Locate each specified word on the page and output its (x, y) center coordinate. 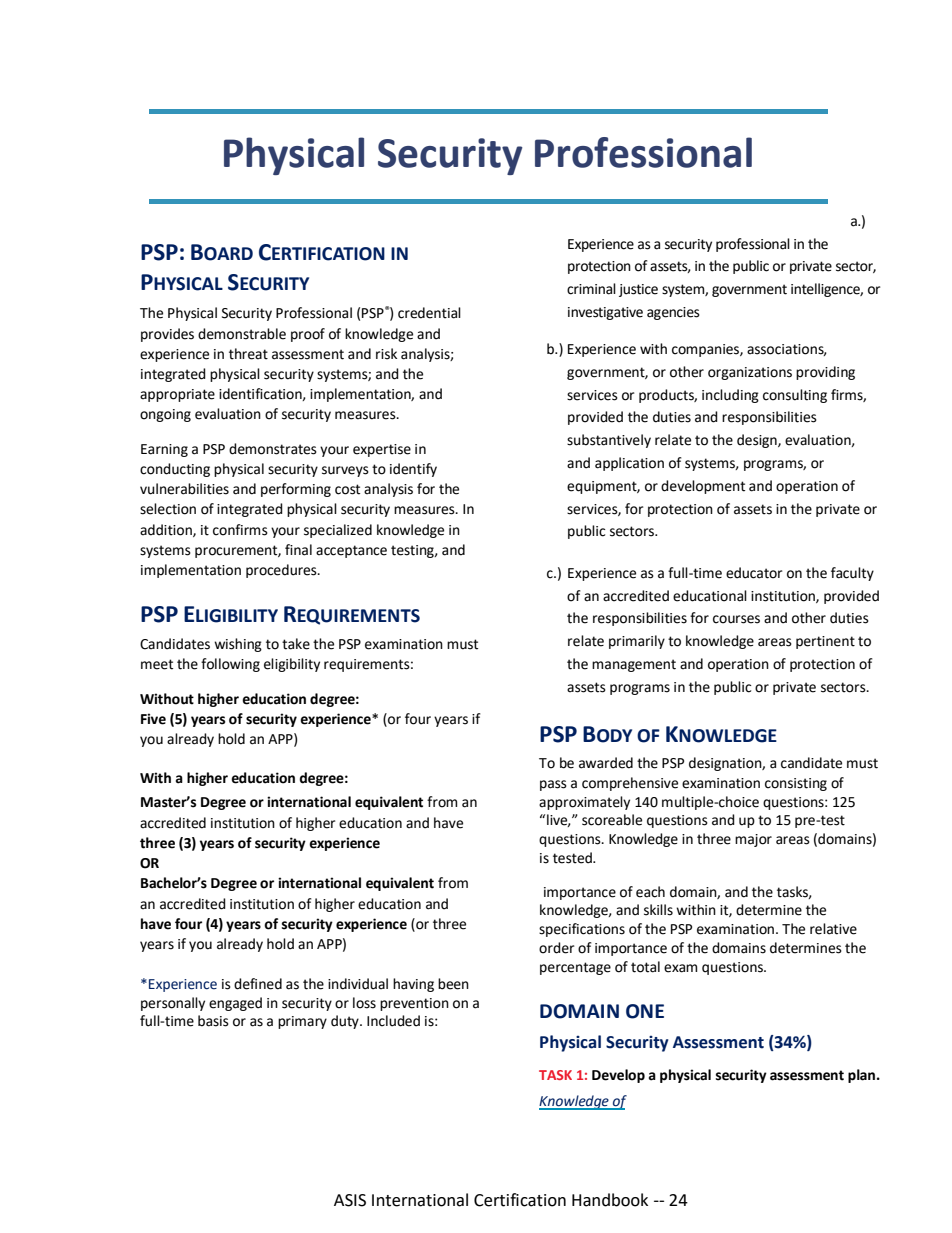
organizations (750, 373)
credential (429, 313)
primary (302, 1022)
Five (153, 719)
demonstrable (242, 334)
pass (553, 785)
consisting (796, 784)
